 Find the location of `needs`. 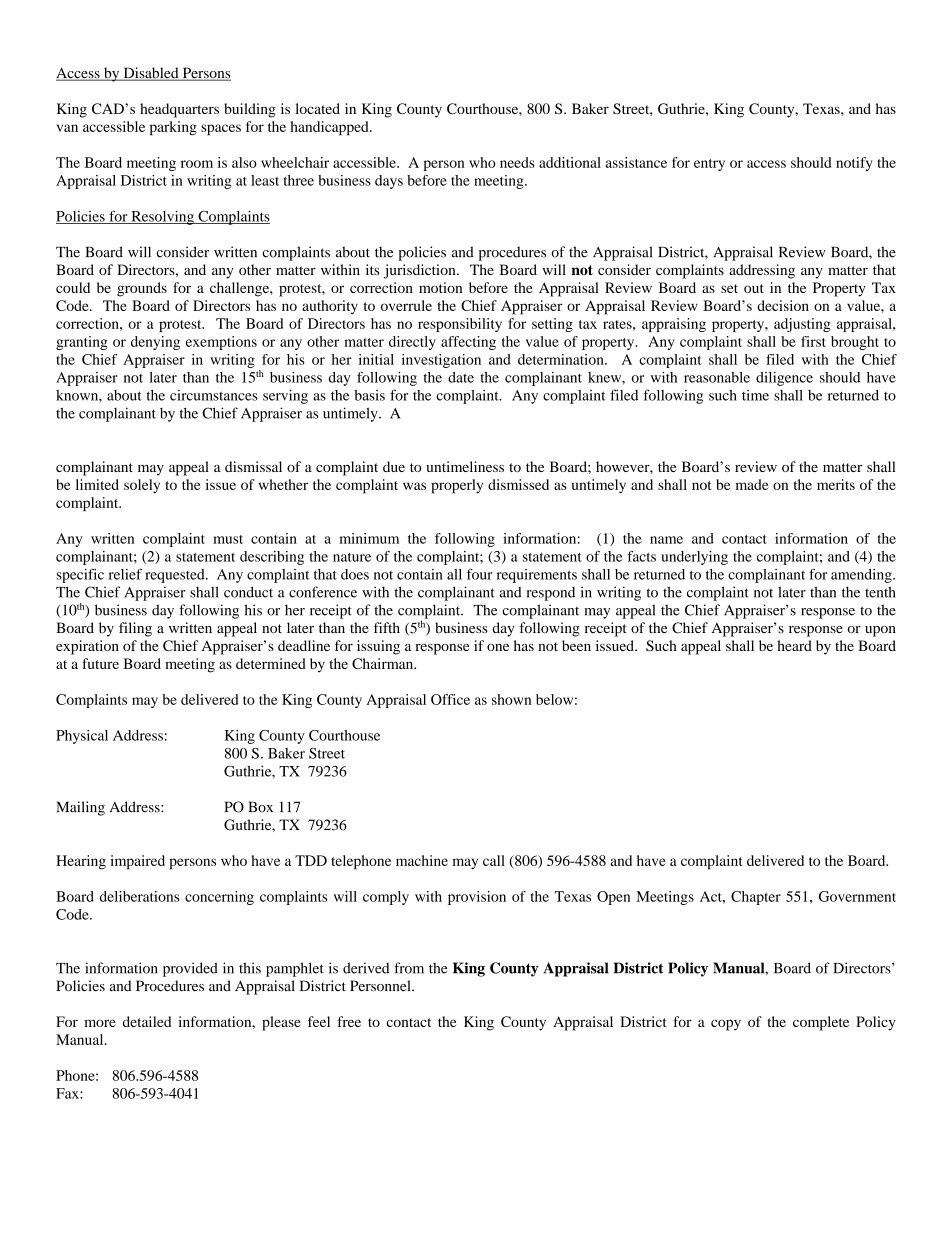

needs is located at coordinates (517, 162).
